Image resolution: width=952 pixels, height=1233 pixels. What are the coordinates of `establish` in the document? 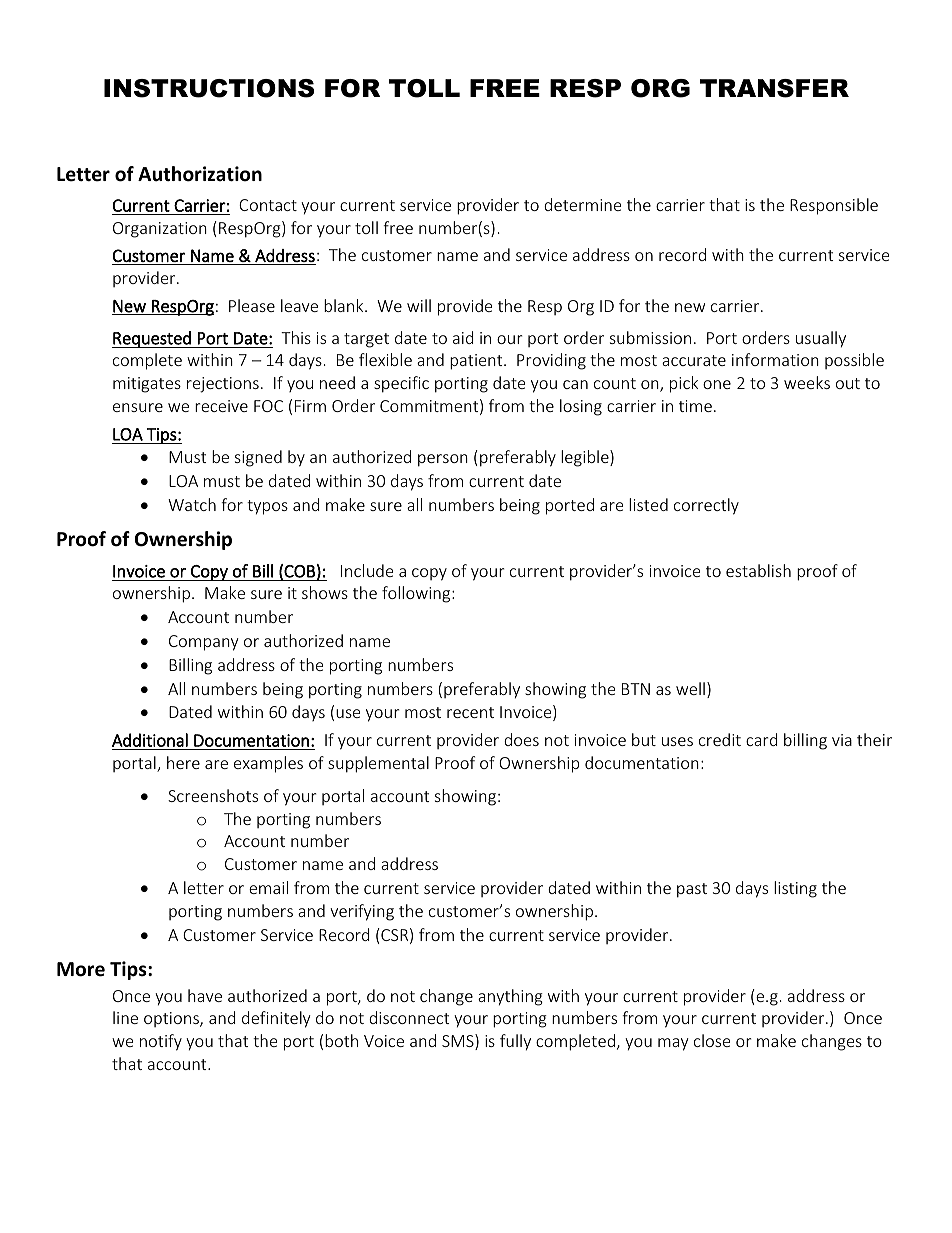 It's located at (758, 570).
